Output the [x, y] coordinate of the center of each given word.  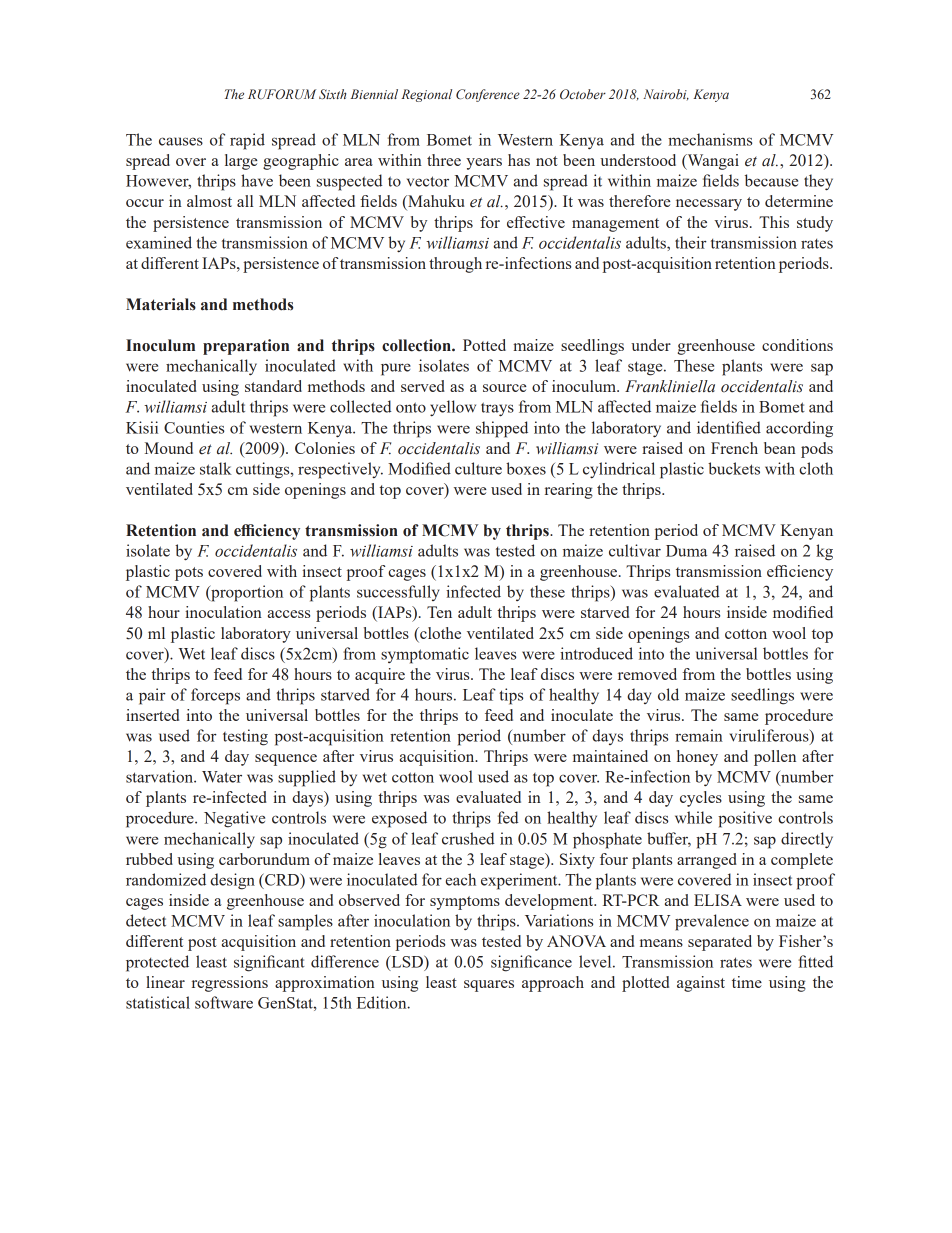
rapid [247, 141]
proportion [246, 593]
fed [508, 817]
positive [745, 819]
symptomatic [425, 655]
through [455, 265]
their [691, 242]
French [734, 448]
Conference [488, 95]
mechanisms [710, 139]
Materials [161, 304]
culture [478, 468]
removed [647, 674]
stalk [216, 468]
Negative [234, 819]
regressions [230, 984]
